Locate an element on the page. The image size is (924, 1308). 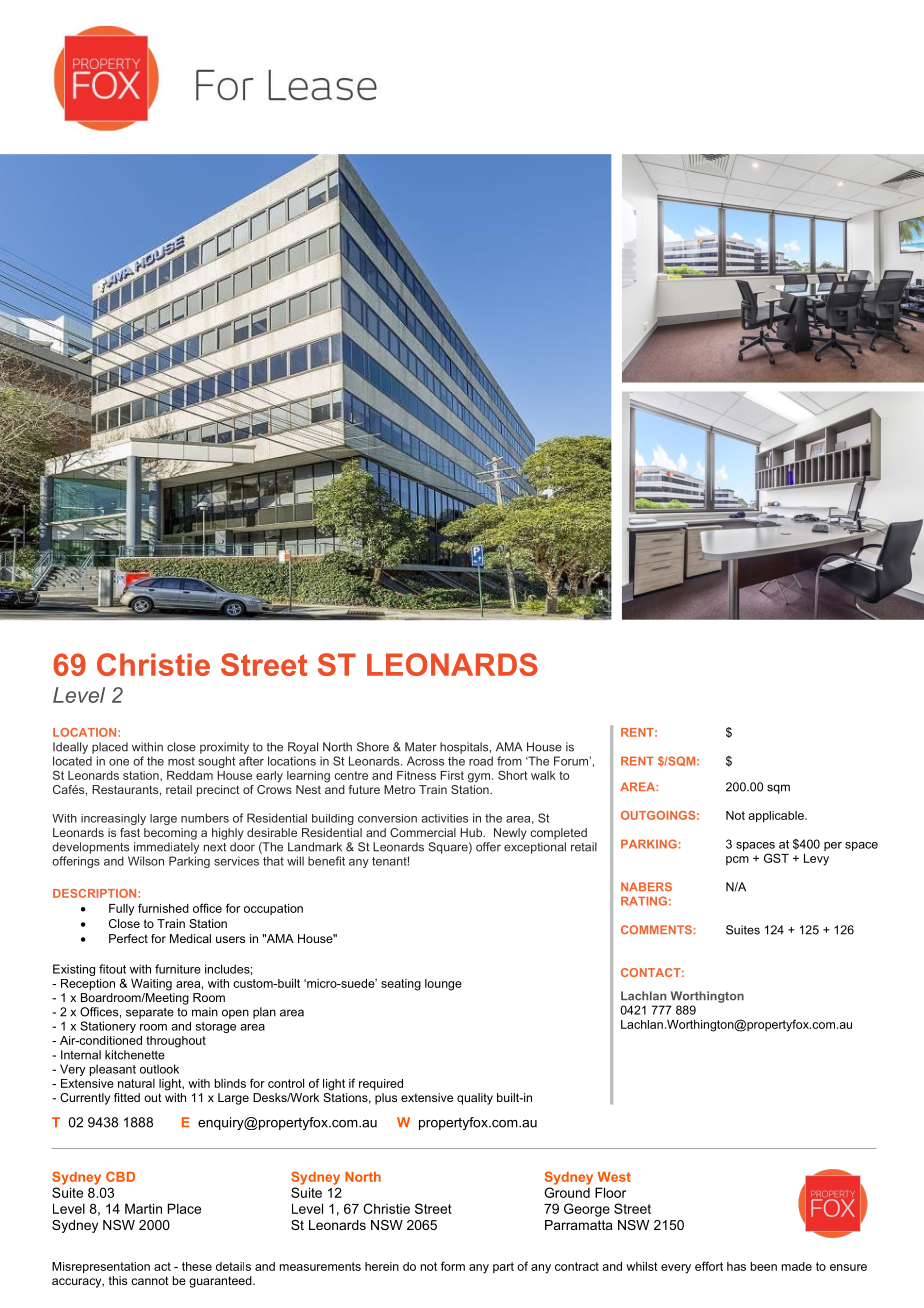
lounge is located at coordinates (443, 985).
